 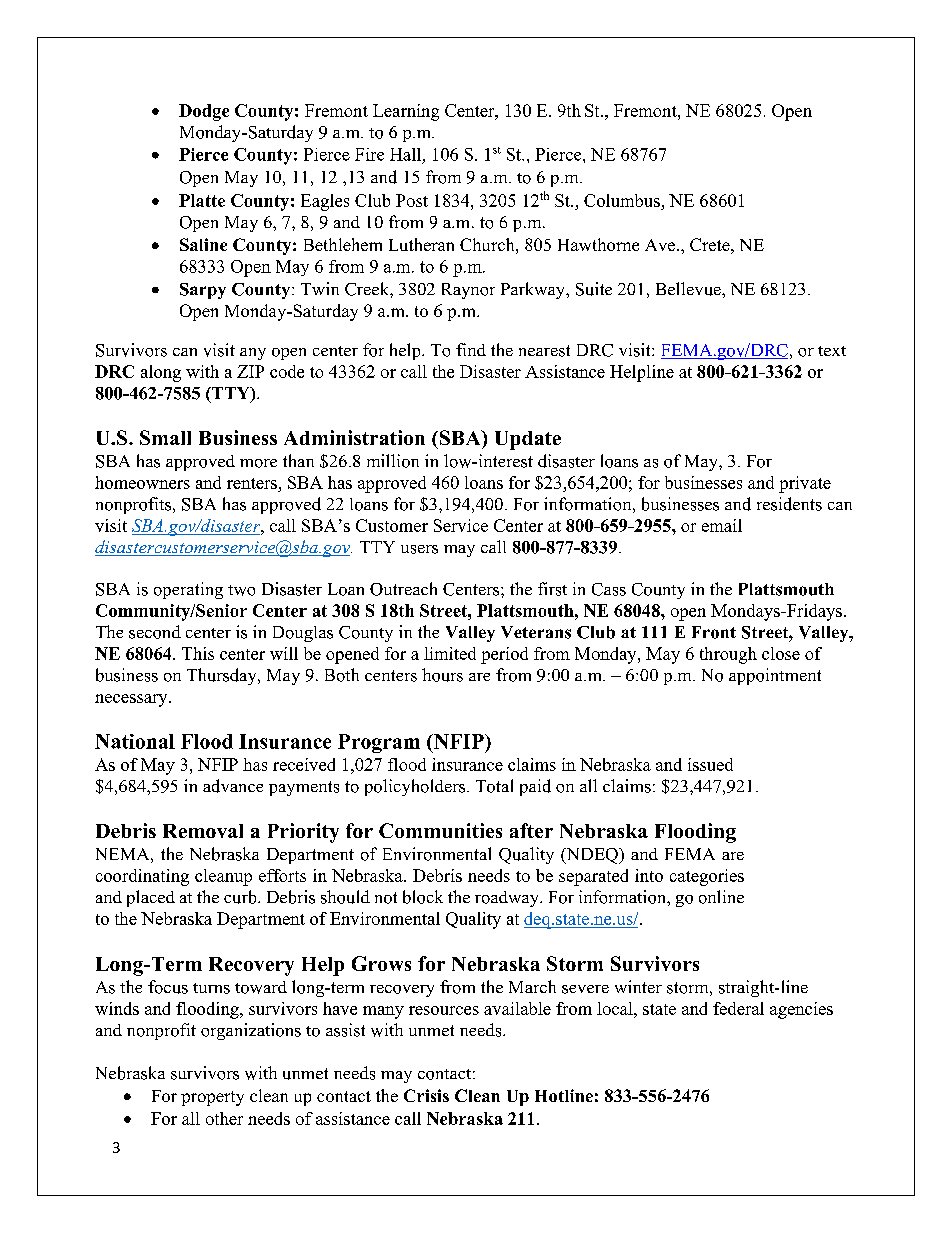 I want to click on hours, so click(x=442, y=675).
